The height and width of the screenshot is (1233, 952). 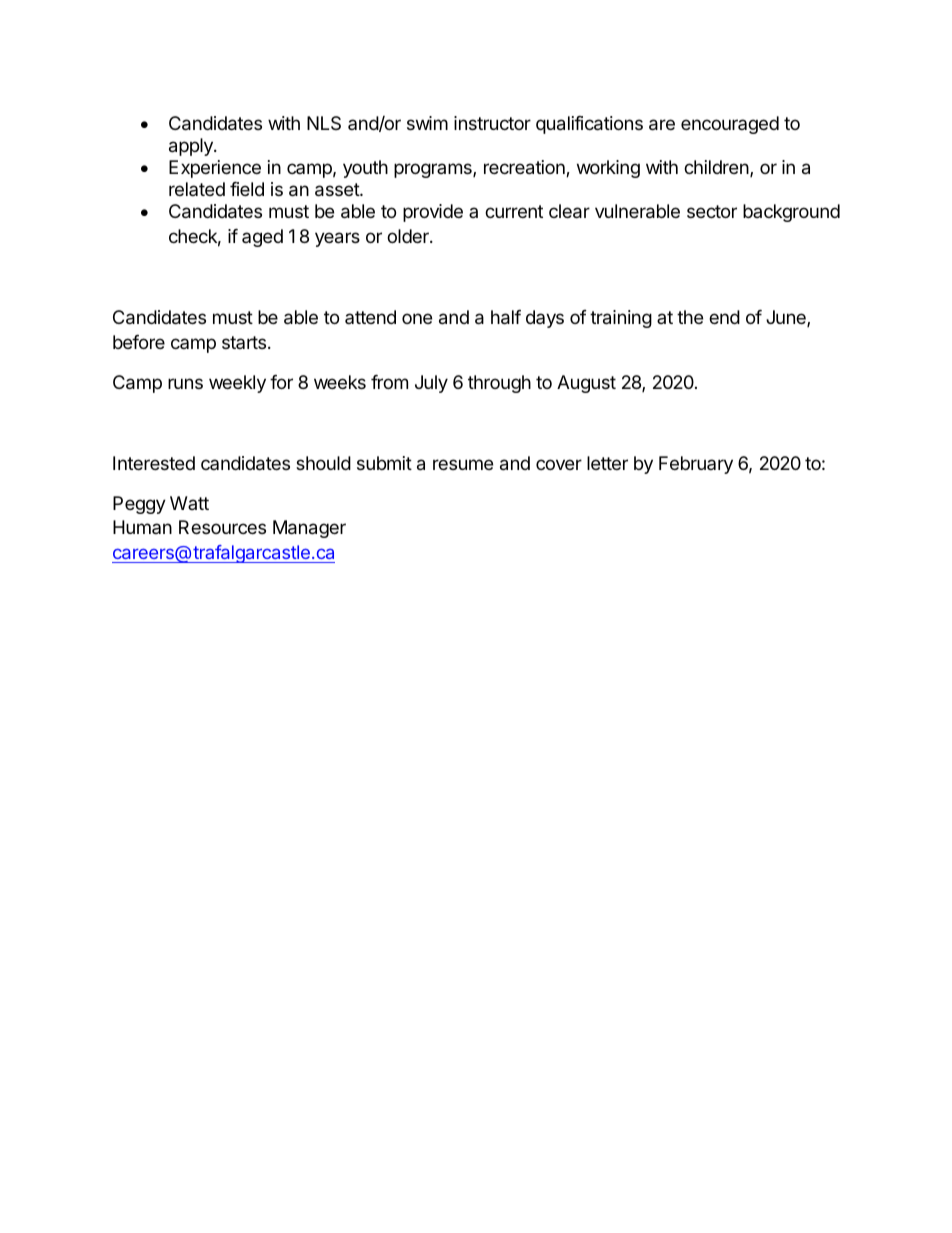 What do you see at coordinates (431, 384) in the screenshot?
I see `July` at bounding box center [431, 384].
